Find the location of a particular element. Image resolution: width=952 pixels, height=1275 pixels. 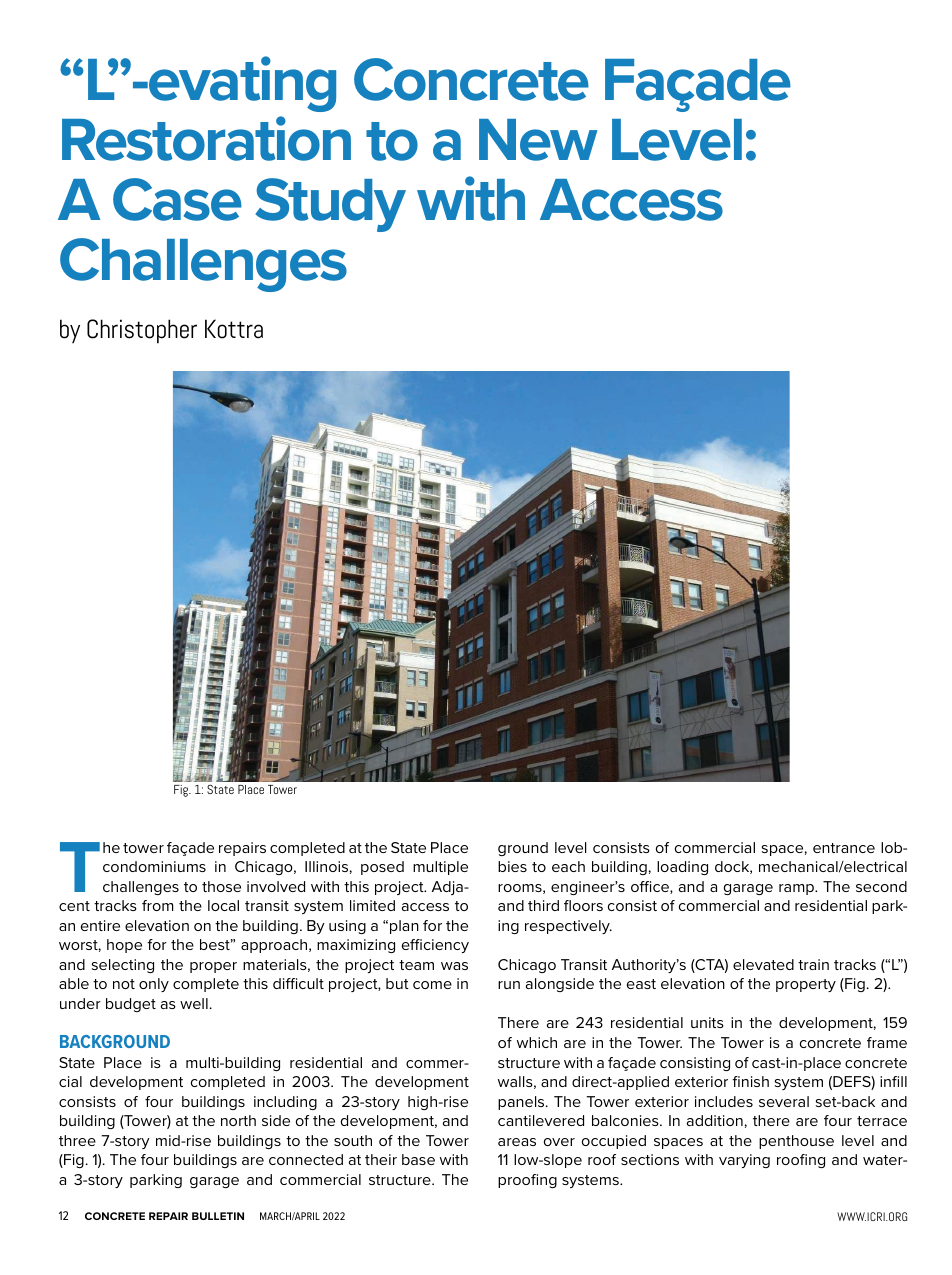

Study is located at coordinates (330, 205).
